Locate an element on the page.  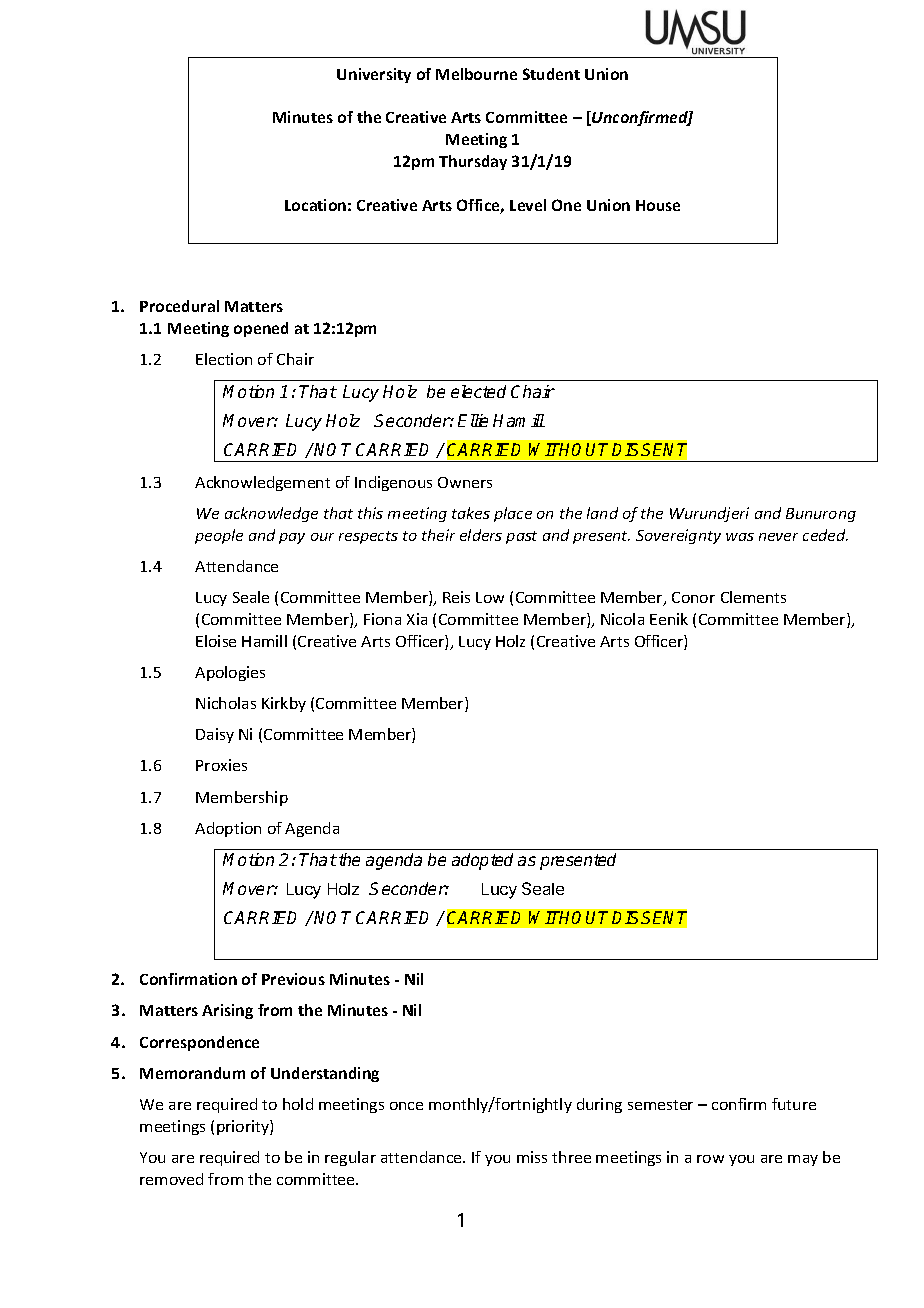
future is located at coordinates (794, 1104).
